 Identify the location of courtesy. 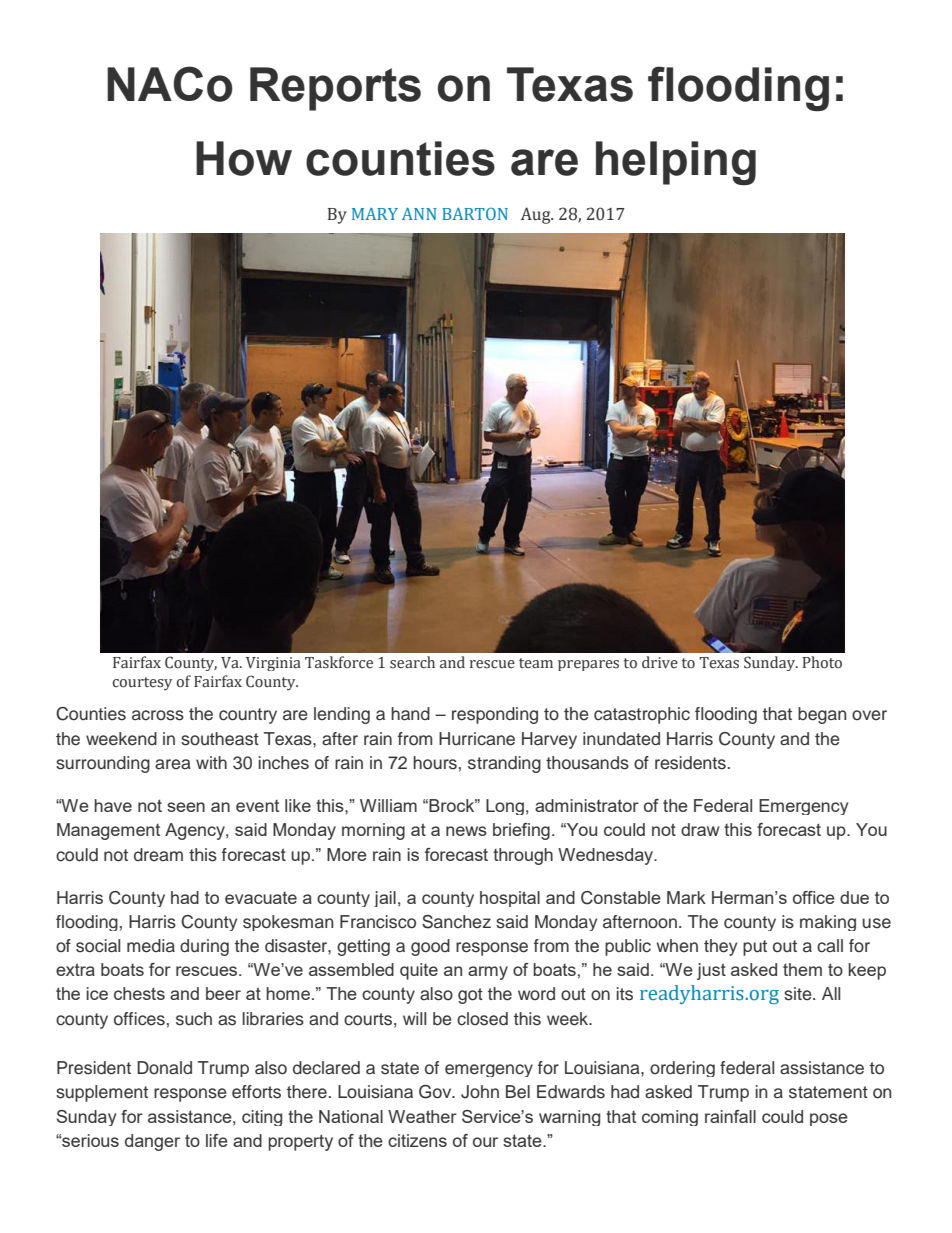
(142, 684).
